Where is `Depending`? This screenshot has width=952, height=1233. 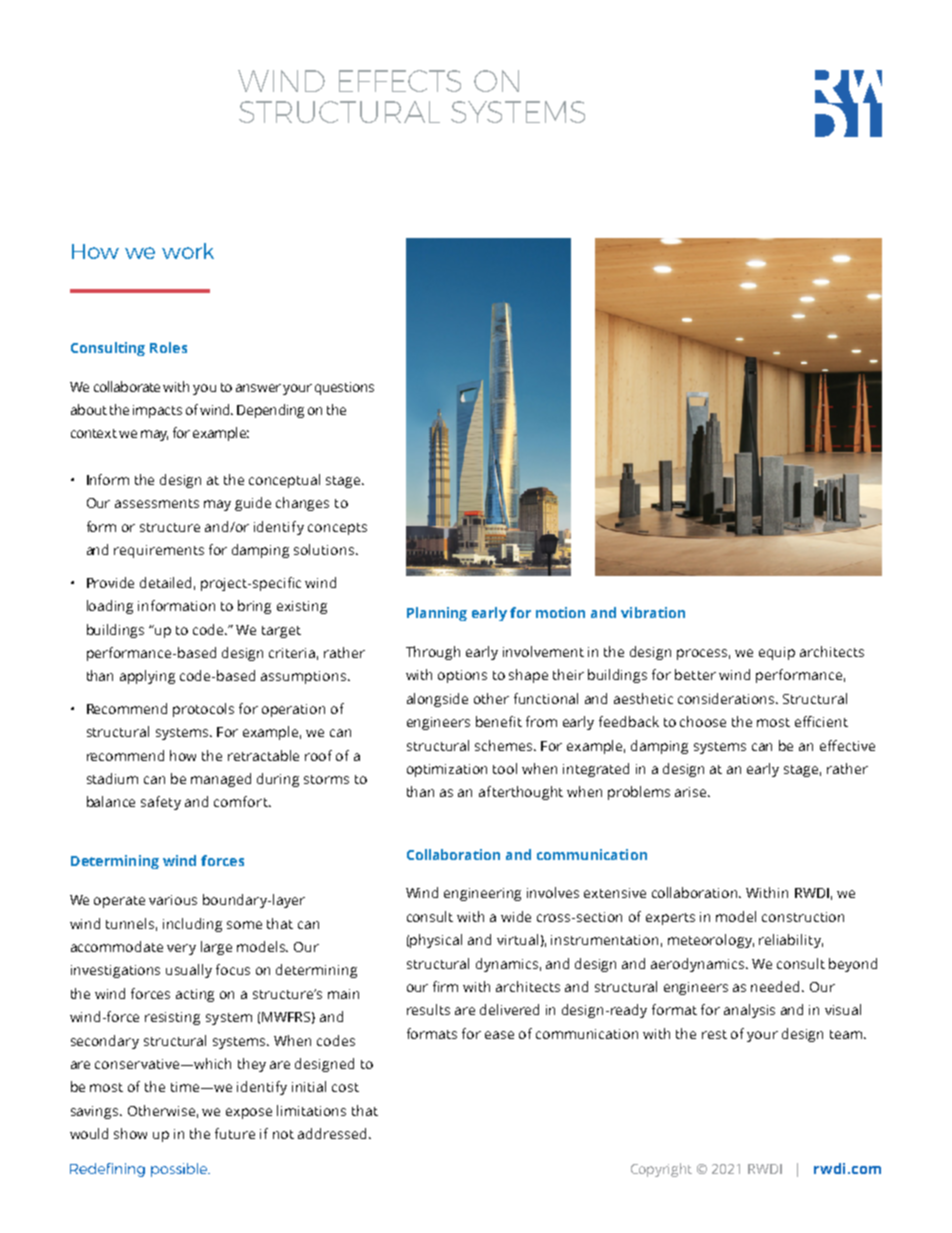 Depending is located at coordinates (270, 411).
